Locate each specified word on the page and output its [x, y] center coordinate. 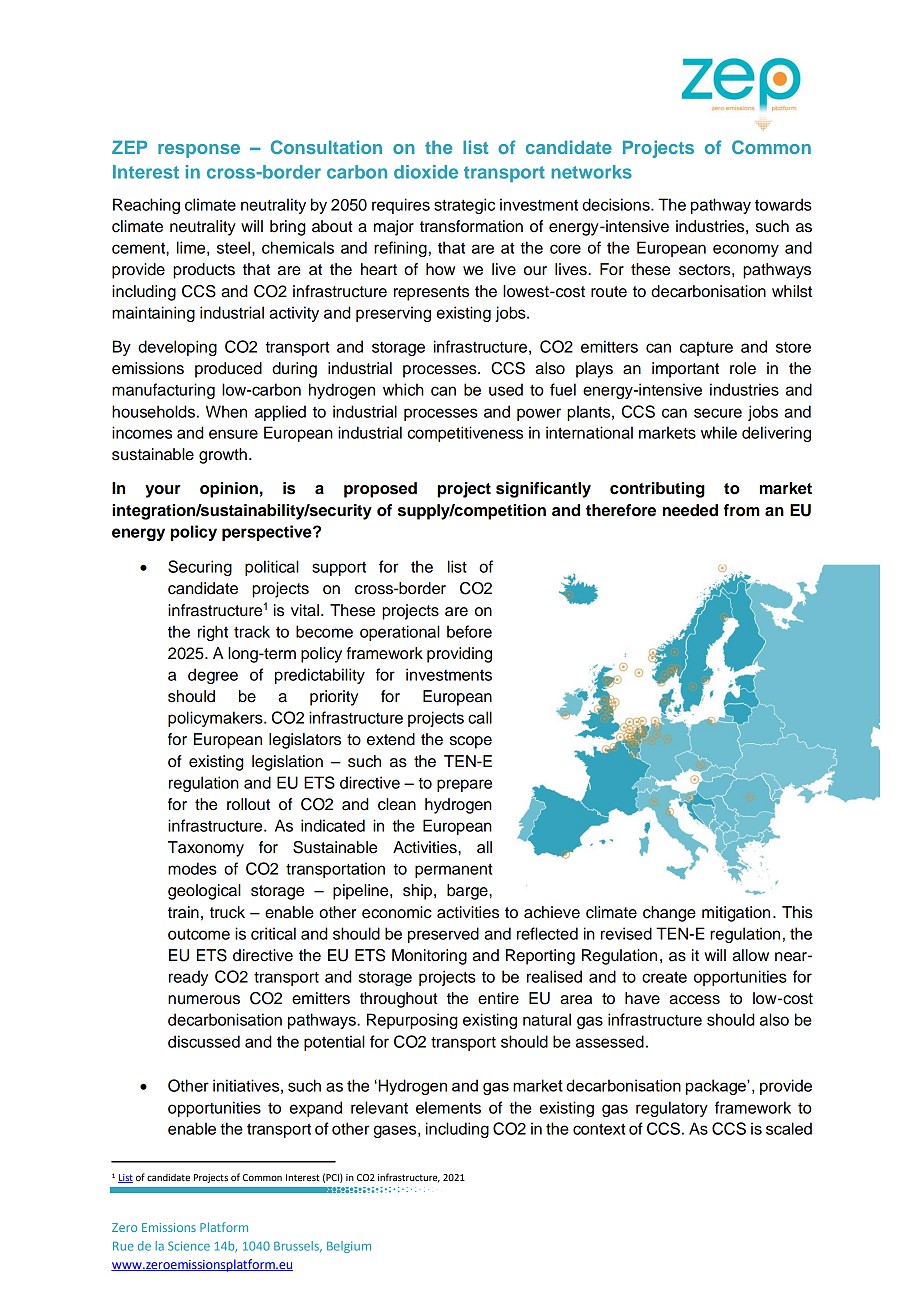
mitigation [736, 914]
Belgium [349, 1247]
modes [192, 868]
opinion [229, 490]
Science [189, 1246]
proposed [380, 490]
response [199, 151]
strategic [464, 206]
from [742, 510]
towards [783, 204]
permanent [453, 870]
